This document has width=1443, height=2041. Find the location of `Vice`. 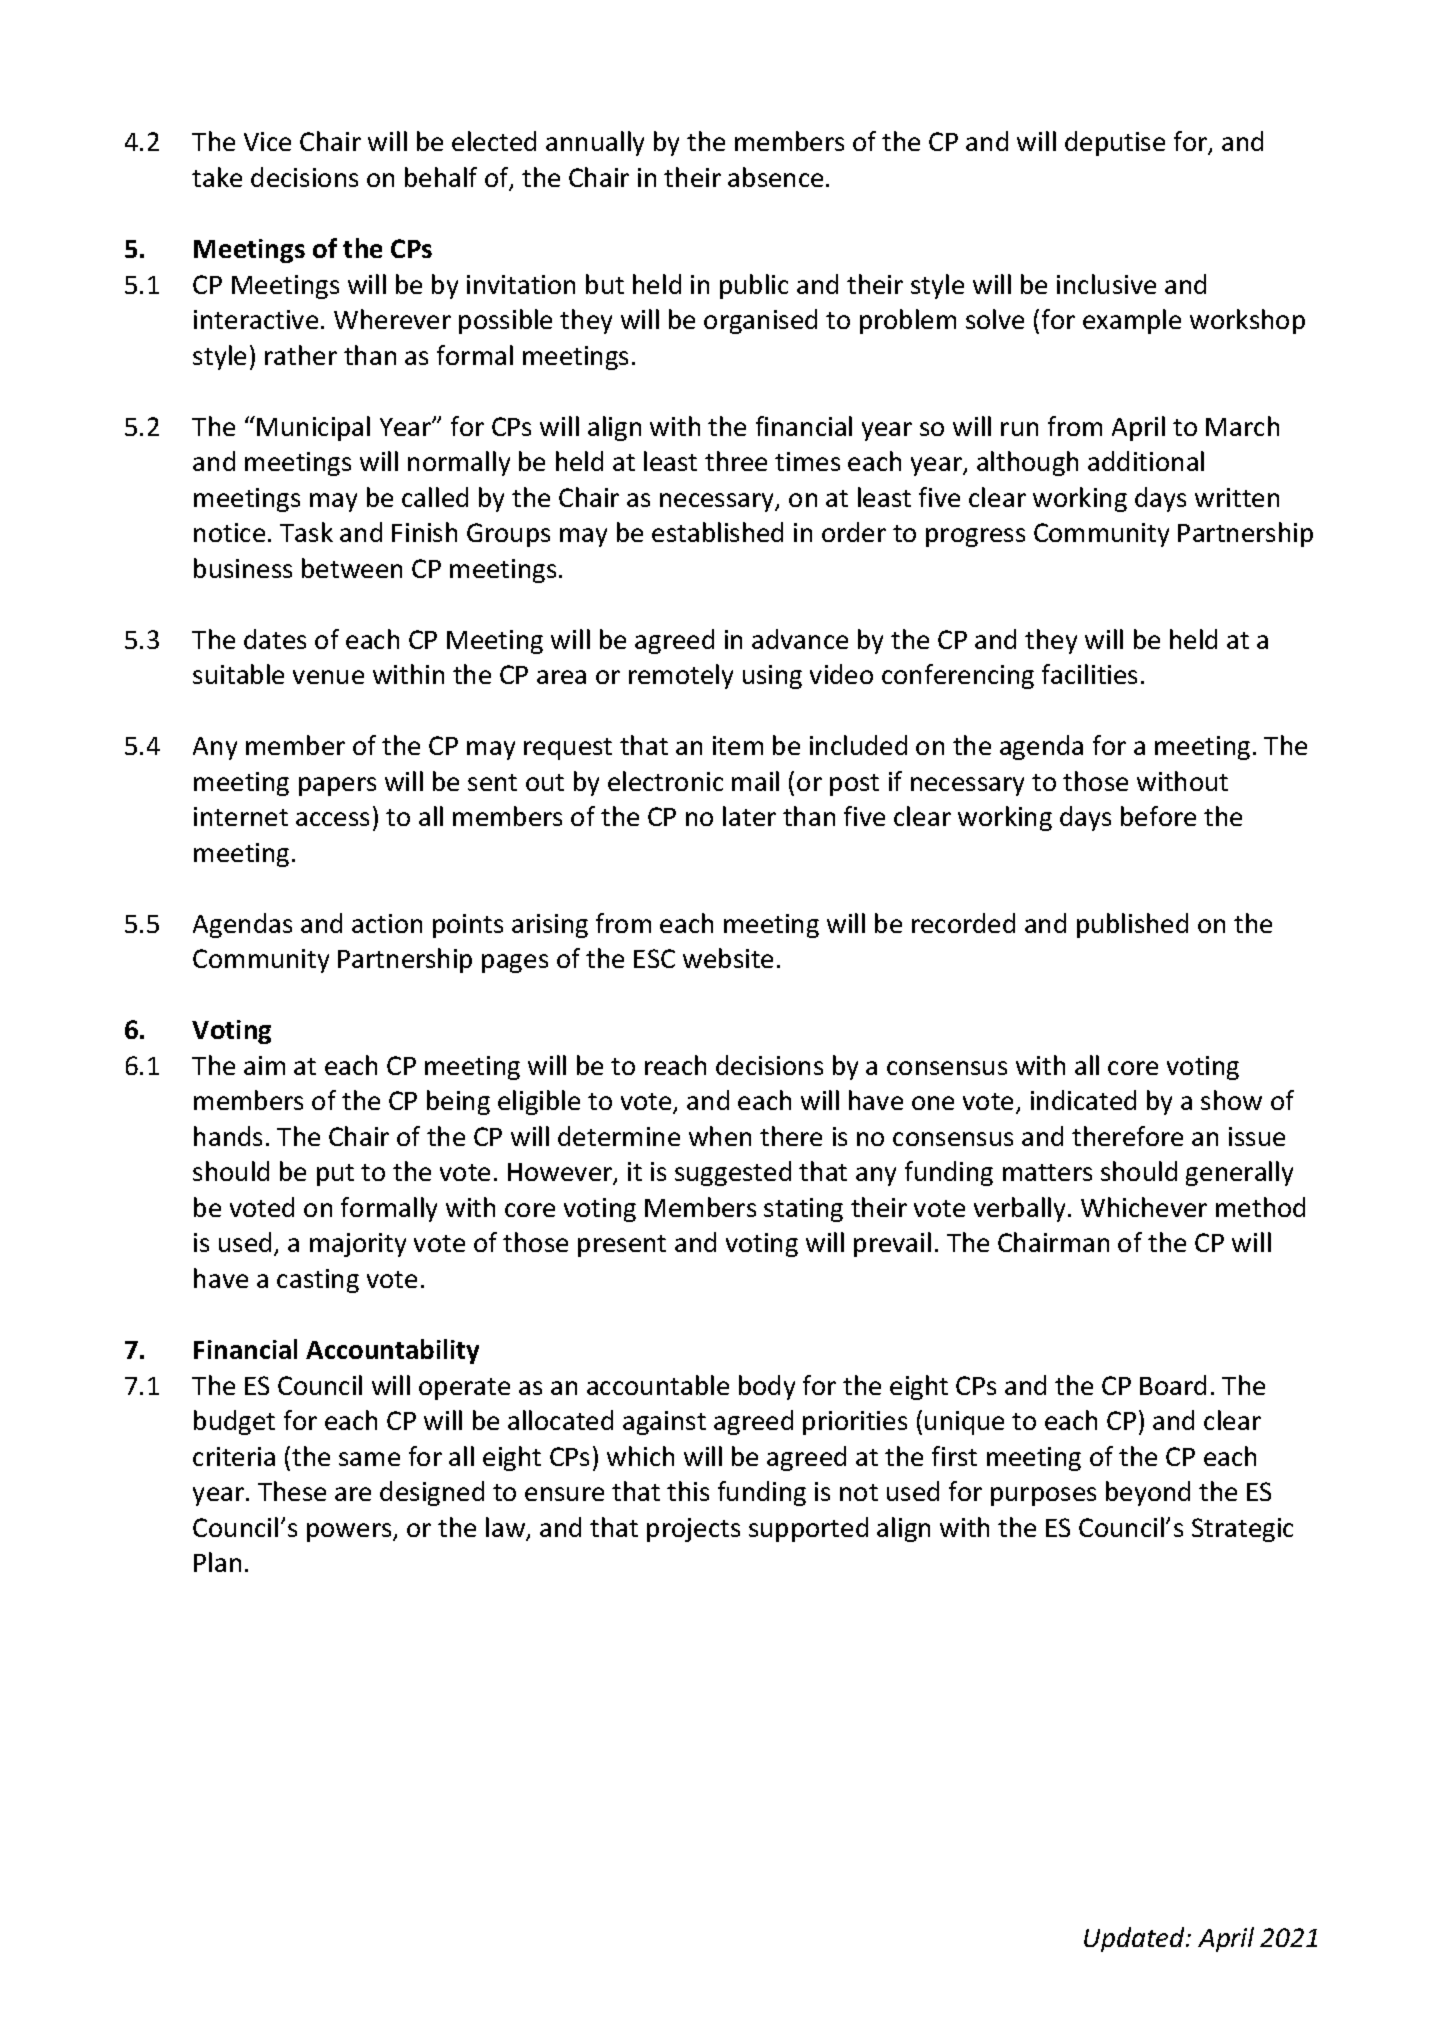

Vice is located at coordinates (267, 141).
